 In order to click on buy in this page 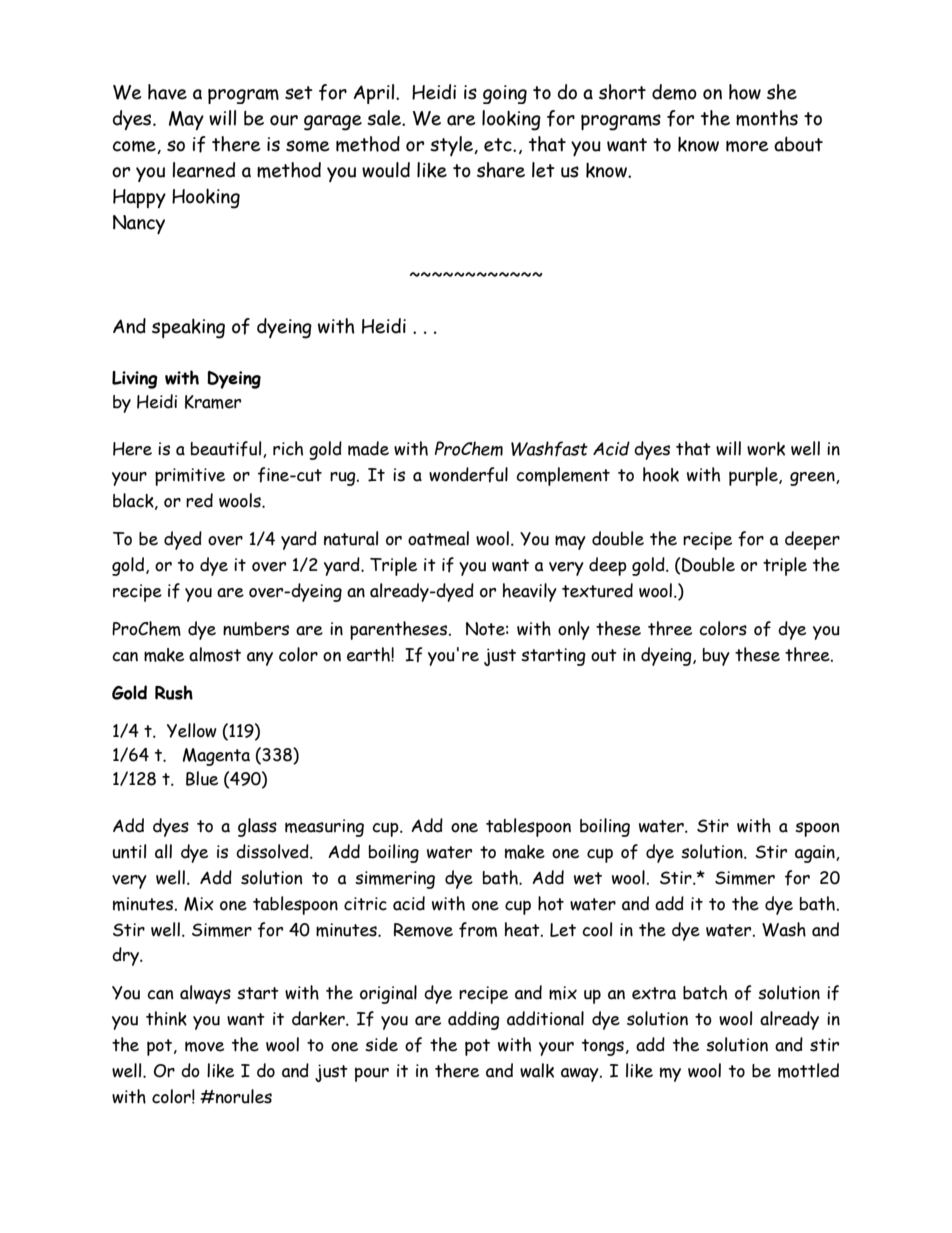, I will do `click(716, 657)`.
